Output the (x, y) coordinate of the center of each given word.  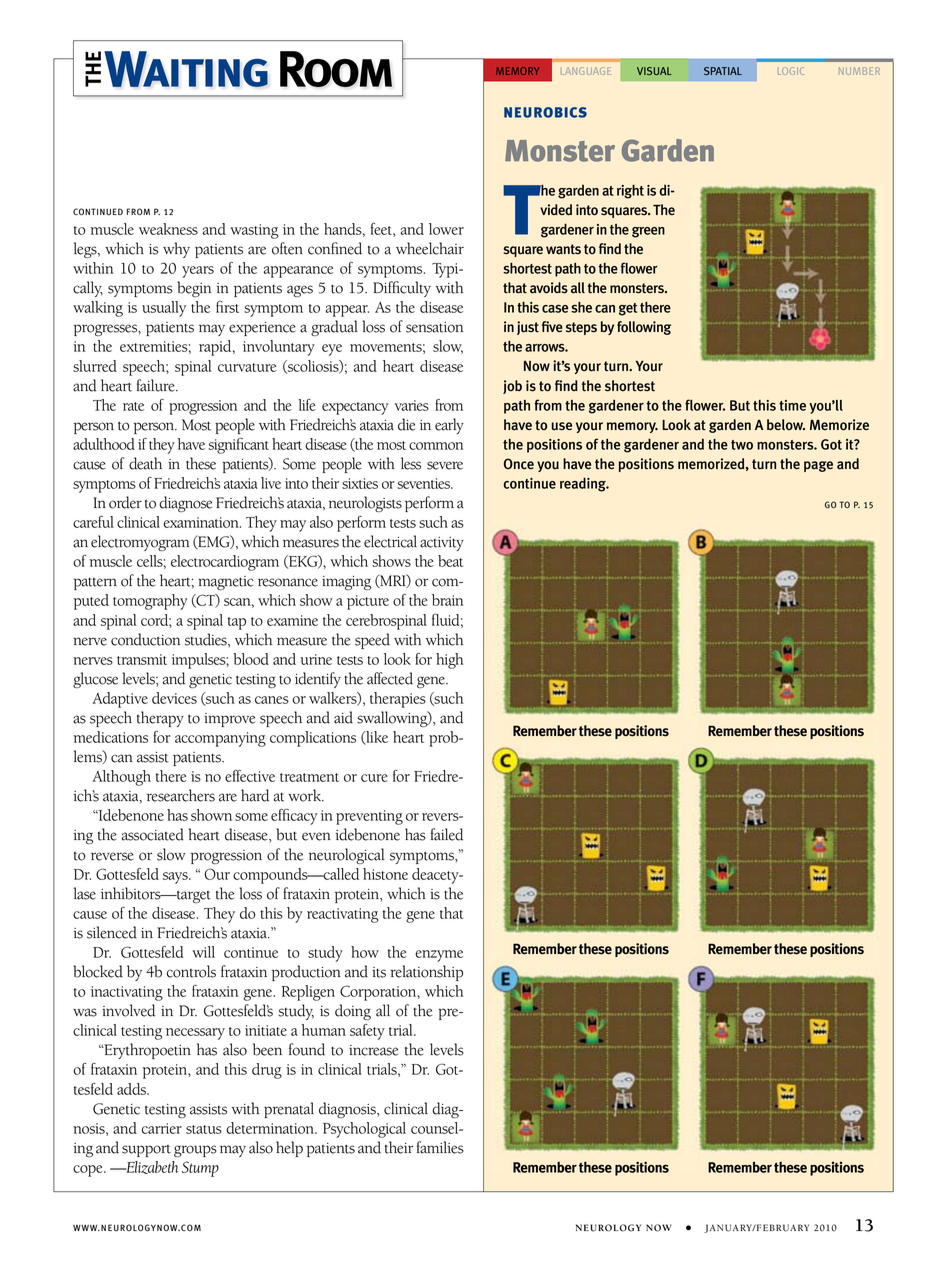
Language (586, 71)
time (792, 405)
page (818, 466)
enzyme (439, 956)
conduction (146, 639)
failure (157, 385)
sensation (435, 327)
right (630, 192)
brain (448, 600)
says (176, 878)
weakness (168, 229)
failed (447, 834)
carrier (162, 1128)
